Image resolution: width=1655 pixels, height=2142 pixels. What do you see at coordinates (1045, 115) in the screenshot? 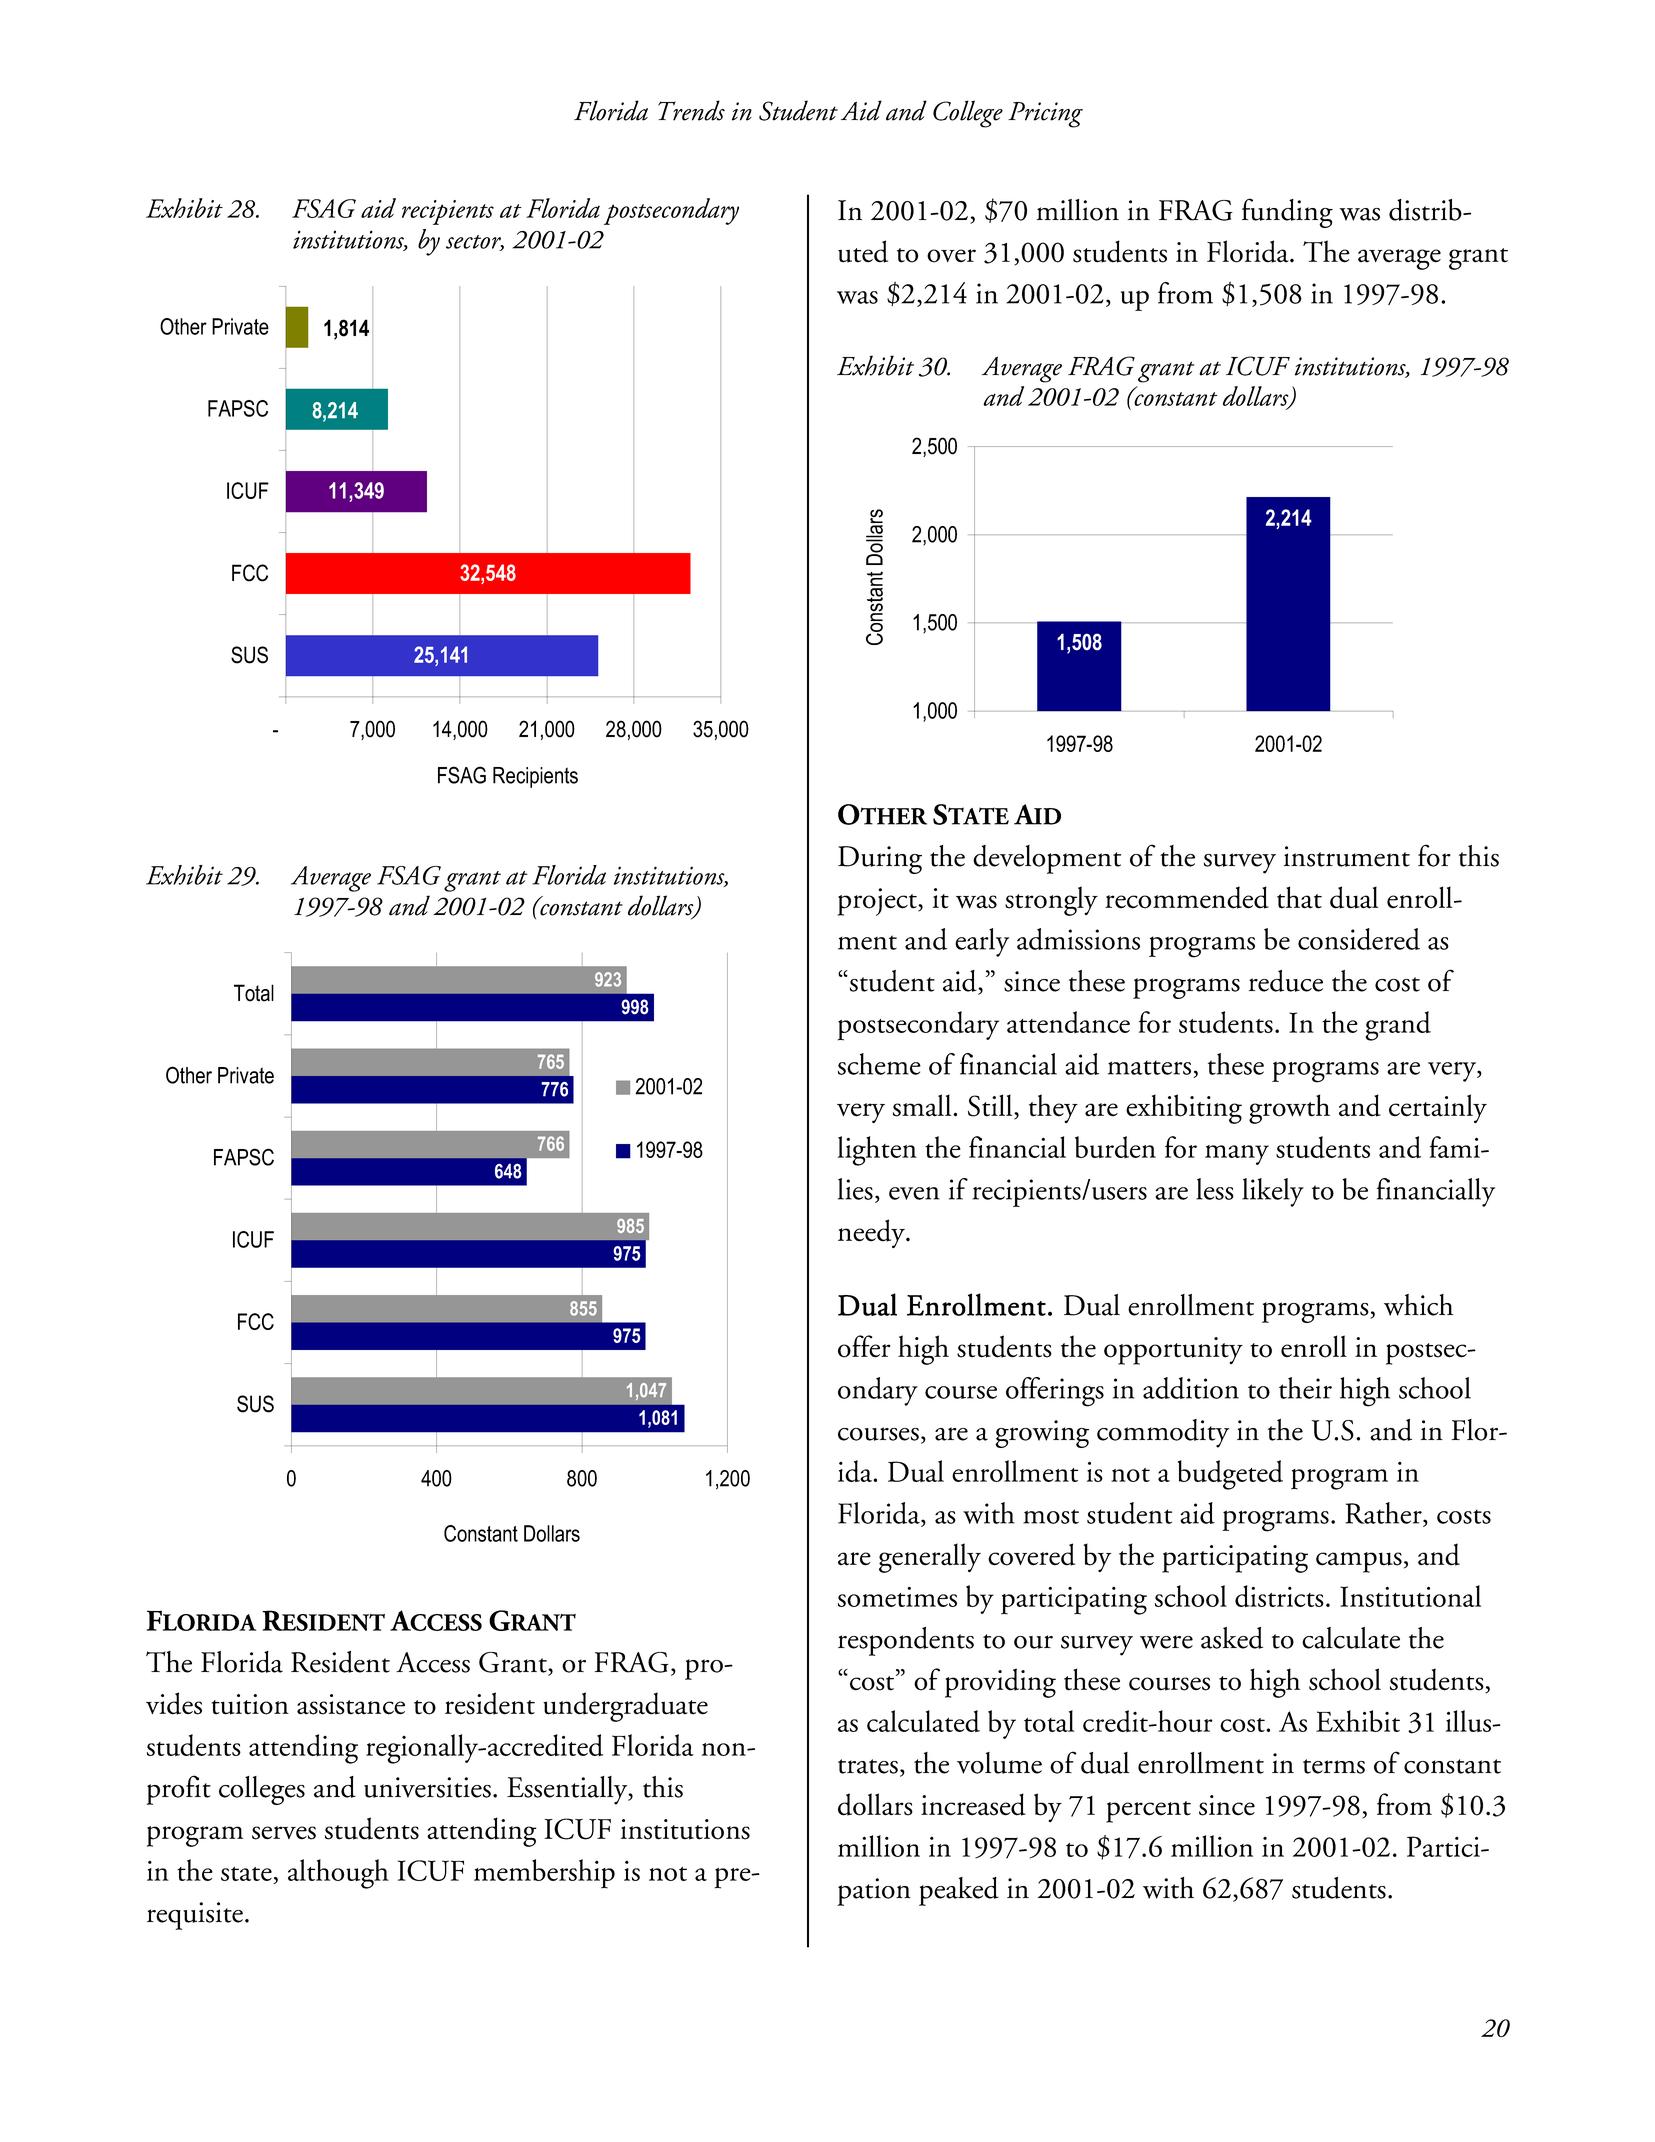
I see `Pricing` at bounding box center [1045, 115].
